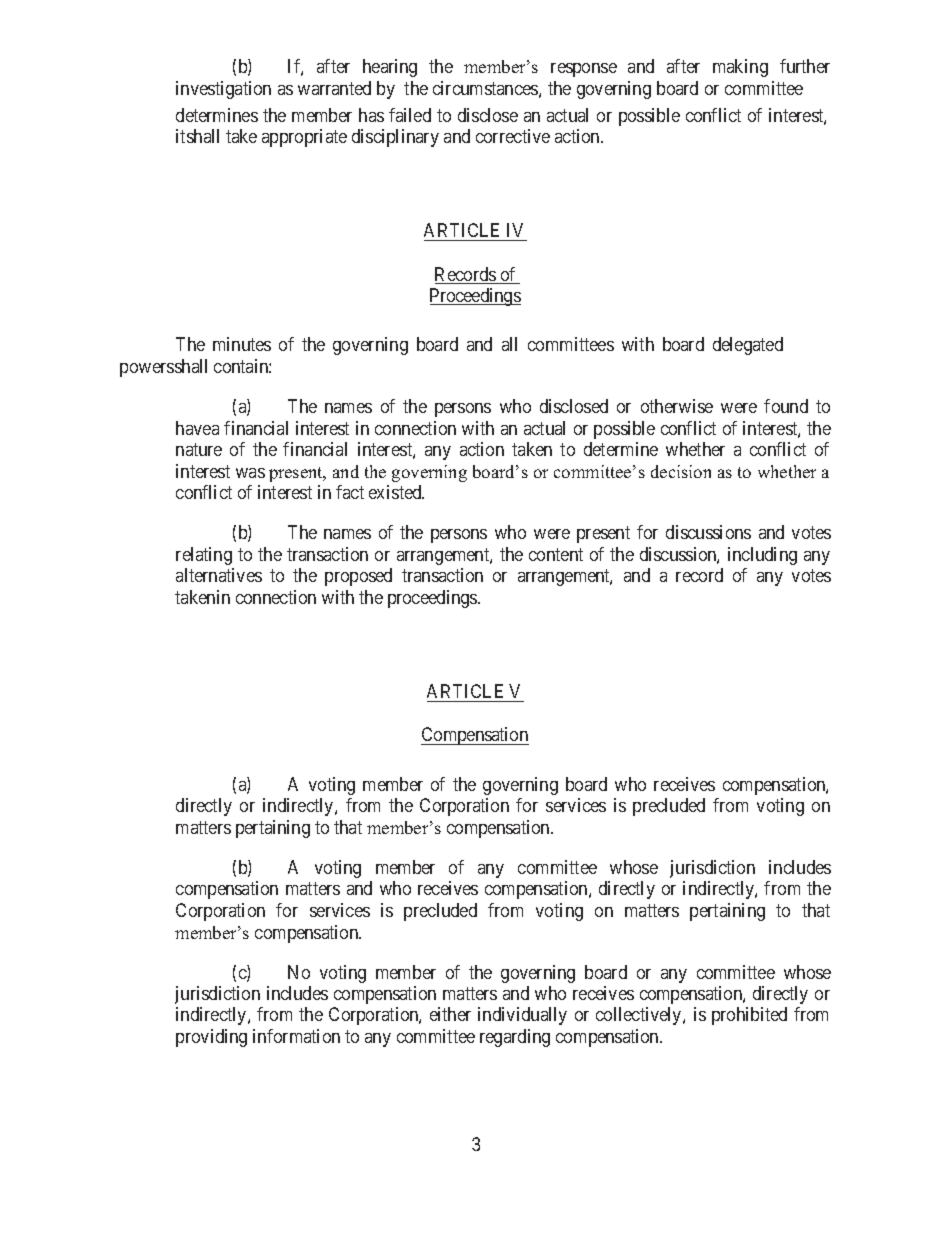  What do you see at coordinates (223, 90) in the screenshot?
I see `investigation` at bounding box center [223, 90].
